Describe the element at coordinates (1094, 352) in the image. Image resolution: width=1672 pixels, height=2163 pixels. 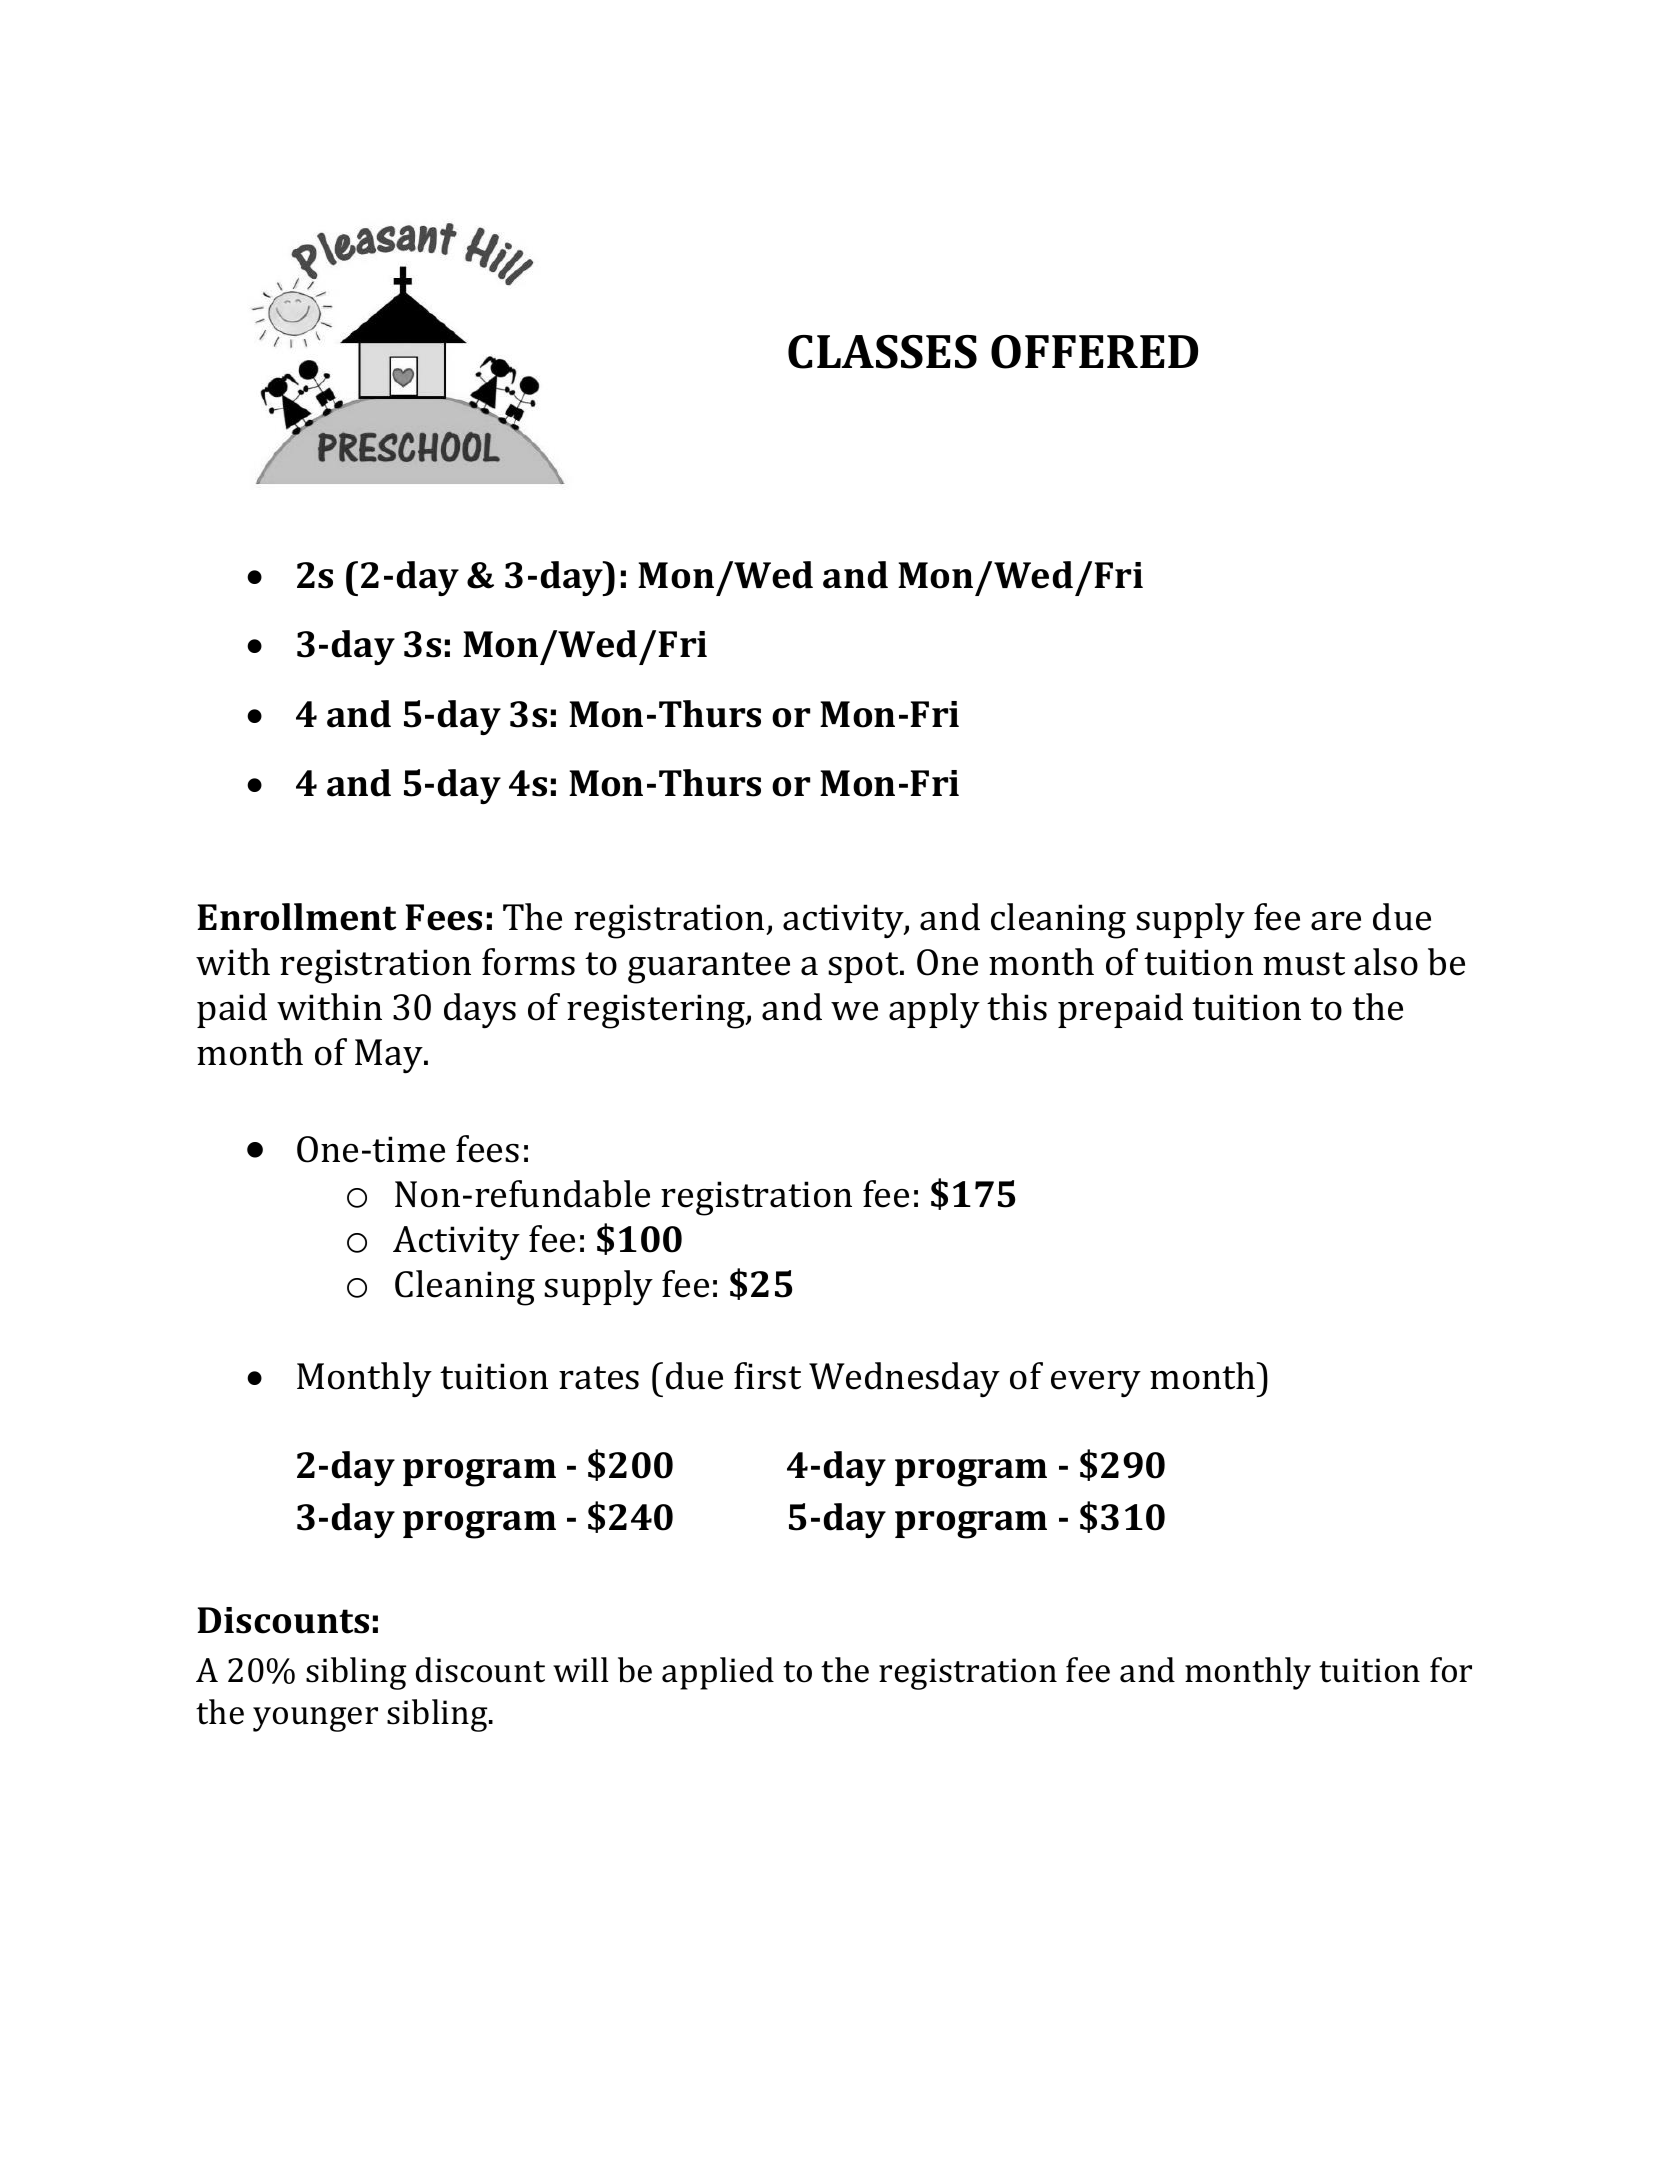
I see `OFFERED` at that location.
